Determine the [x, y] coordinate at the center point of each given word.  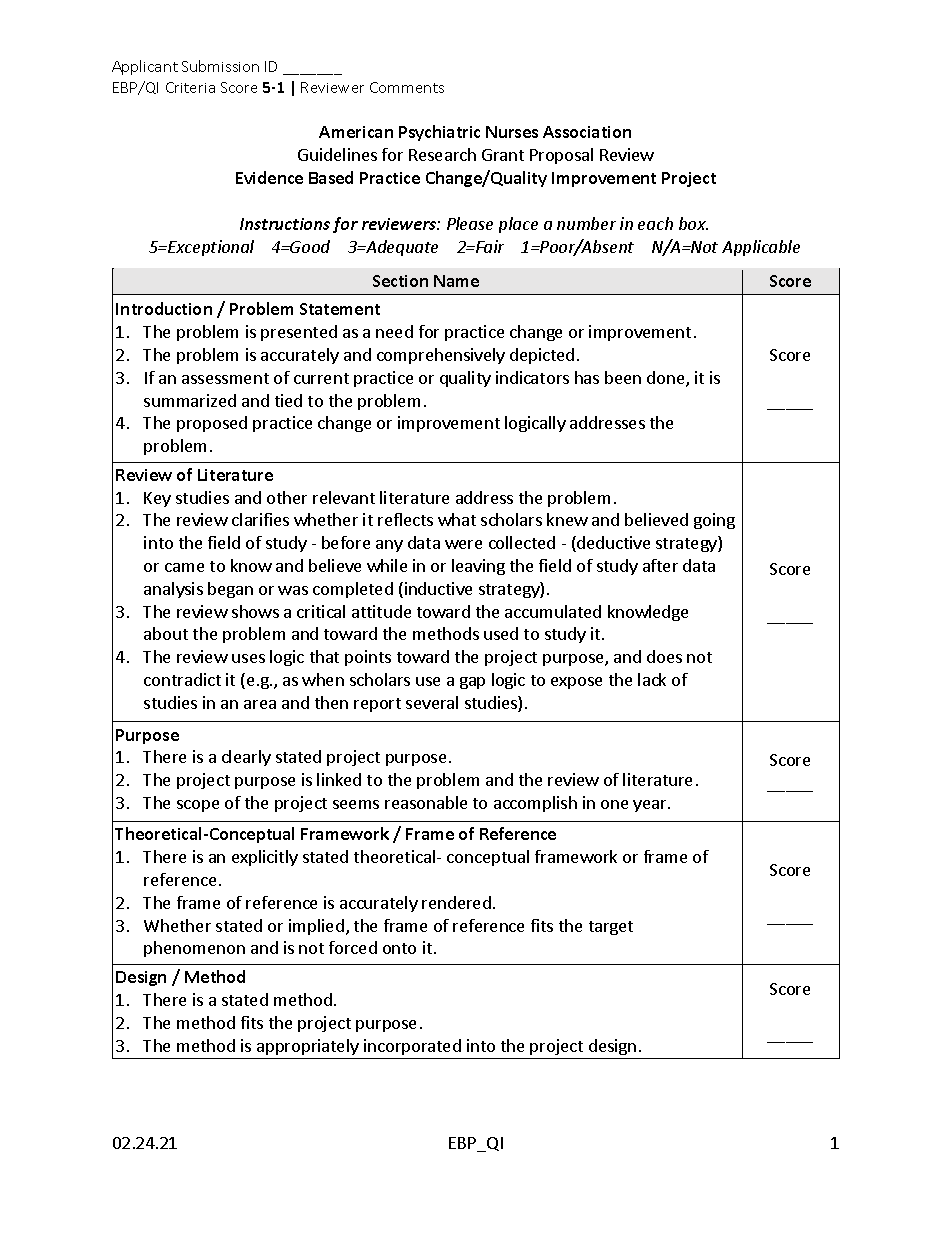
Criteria [190, 87]
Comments [407, 87]
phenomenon [194, 949]
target [611, 928]
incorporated [412, 1047]
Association [587, 132]
